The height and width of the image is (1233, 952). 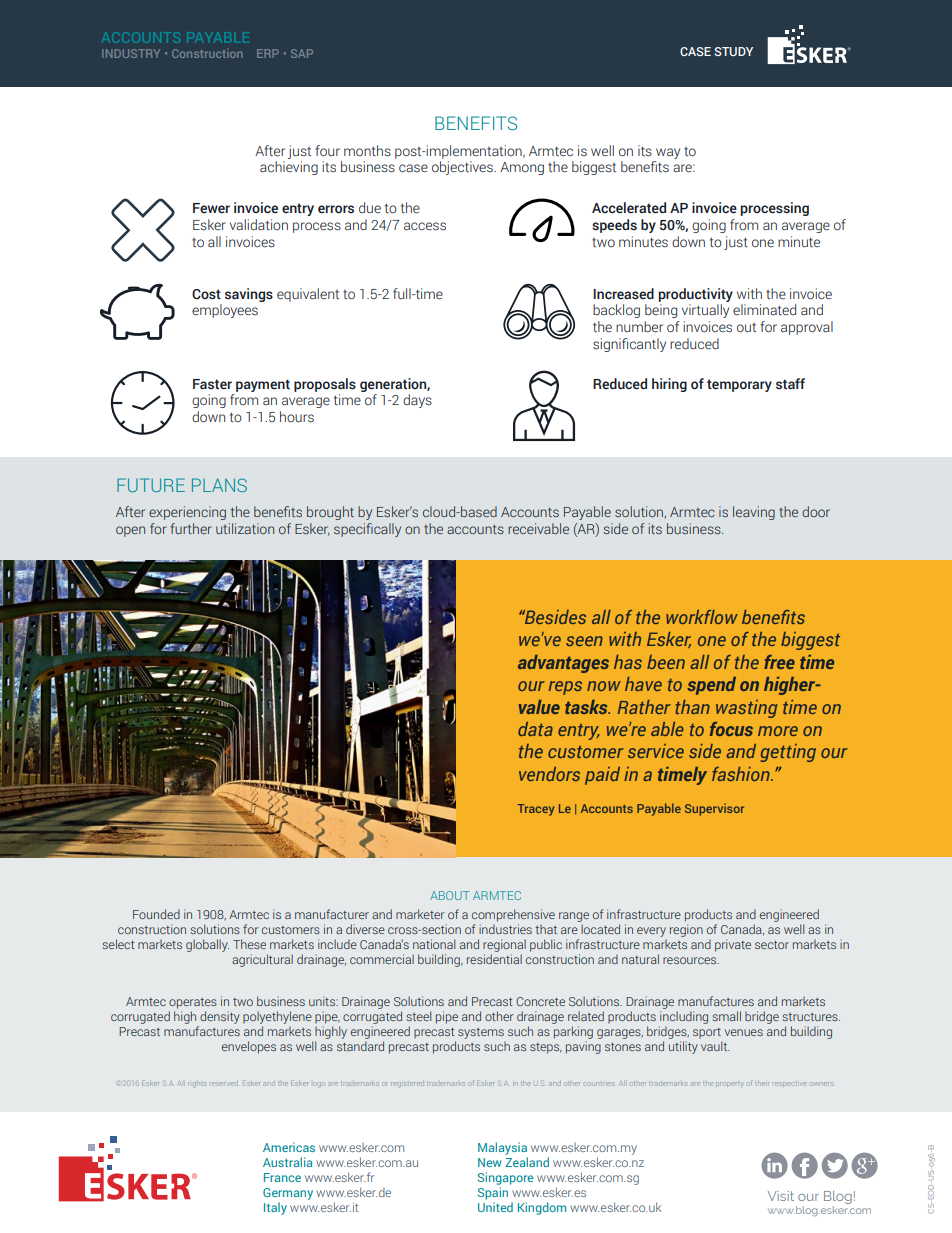 What do you see at coordinates (733, 945) in the image?
I see `private` at bounding box center [733, 945].
